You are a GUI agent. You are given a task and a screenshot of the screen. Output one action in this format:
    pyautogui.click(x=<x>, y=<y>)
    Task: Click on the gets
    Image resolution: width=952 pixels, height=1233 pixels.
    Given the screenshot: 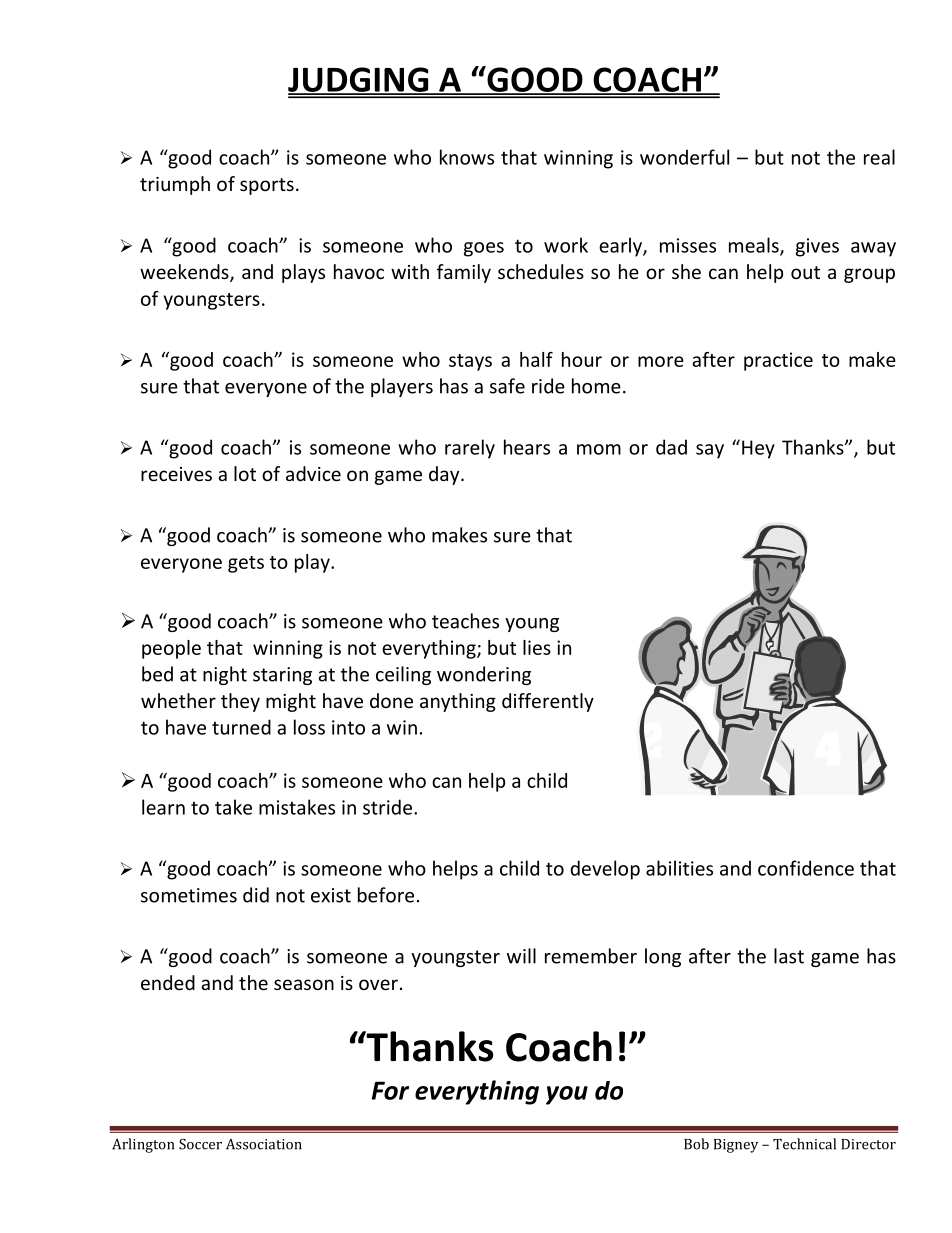 What is the action you would take?
    pyautogui.click(x=246, y=564)
